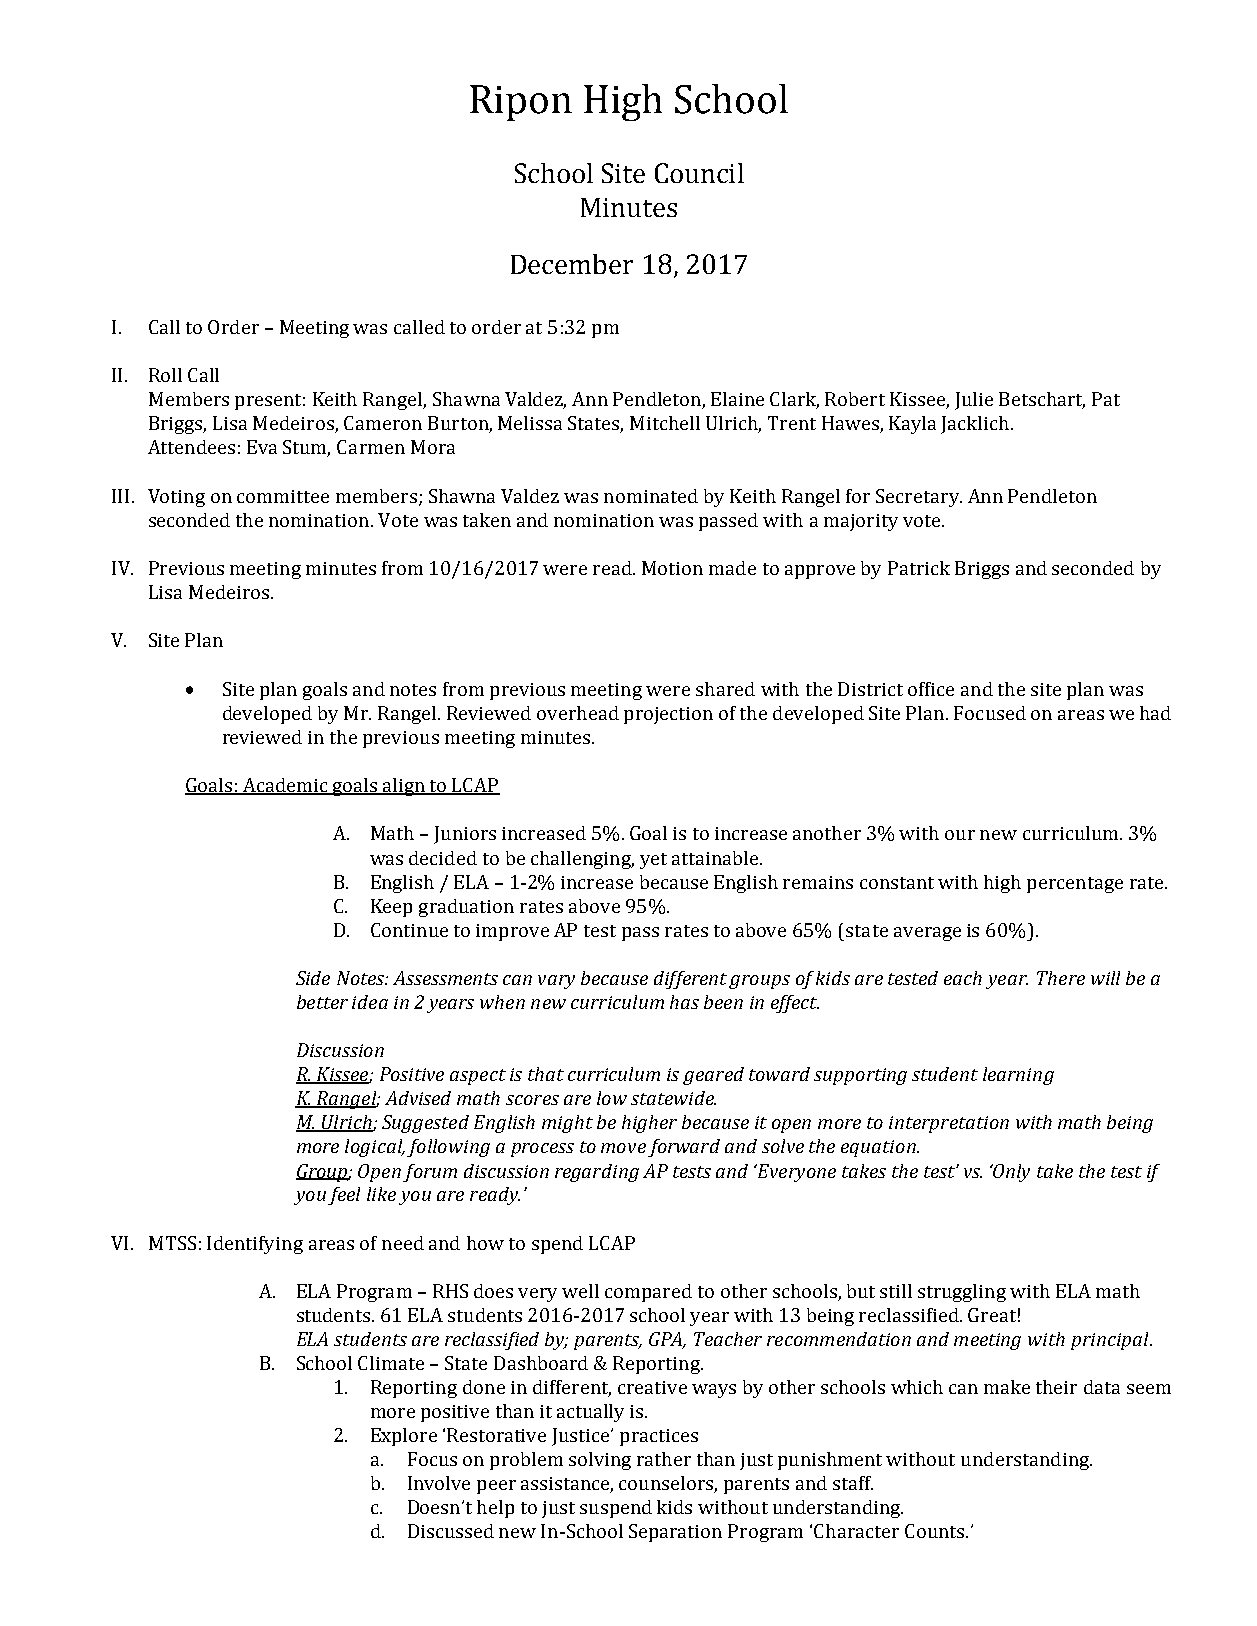 This screenshot has width=1257, height=1626. Describe the element at coordinates (699, 173) in the screenshot. I see `Council` at that location.
